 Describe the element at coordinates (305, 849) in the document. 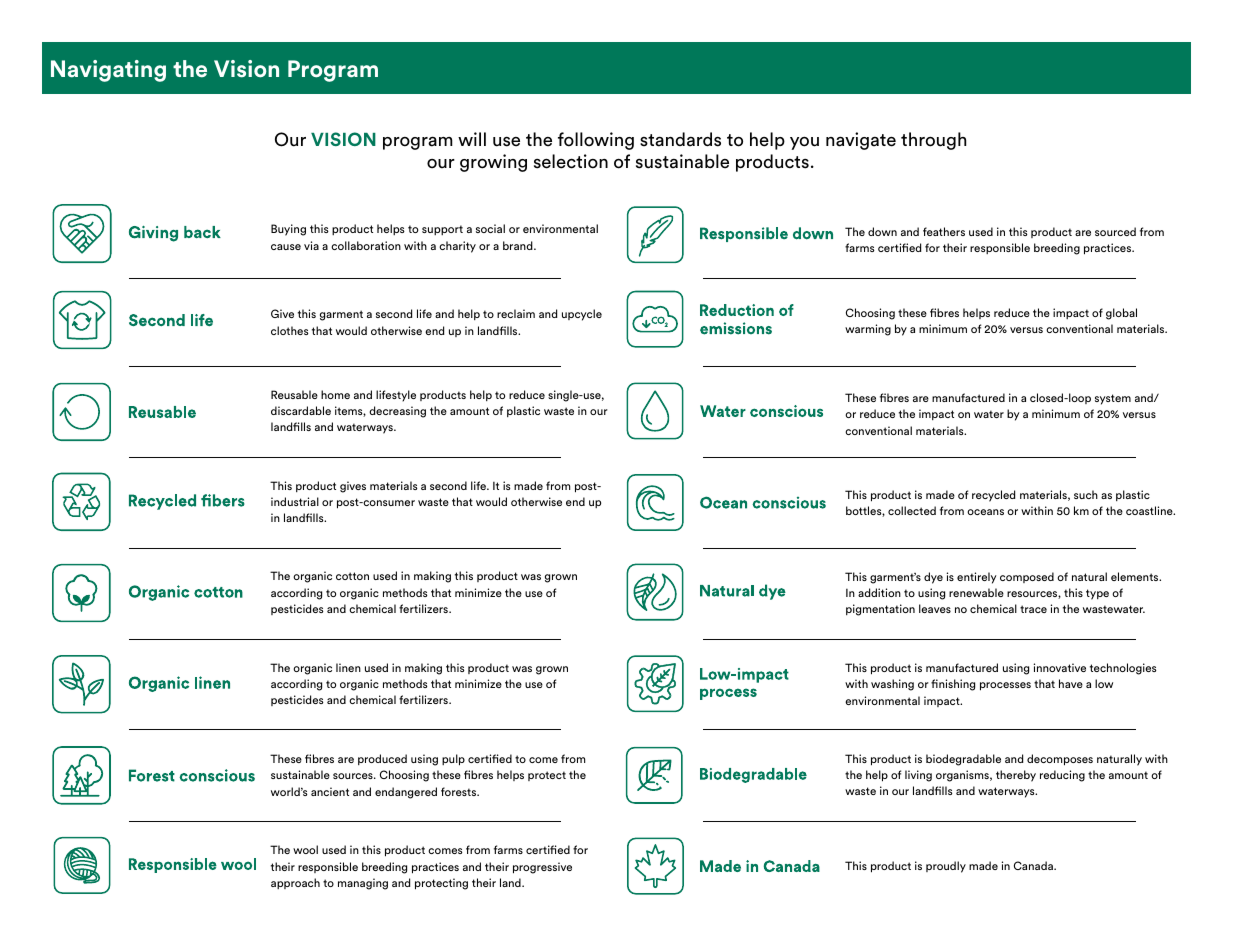

I see `wool` at that location.
